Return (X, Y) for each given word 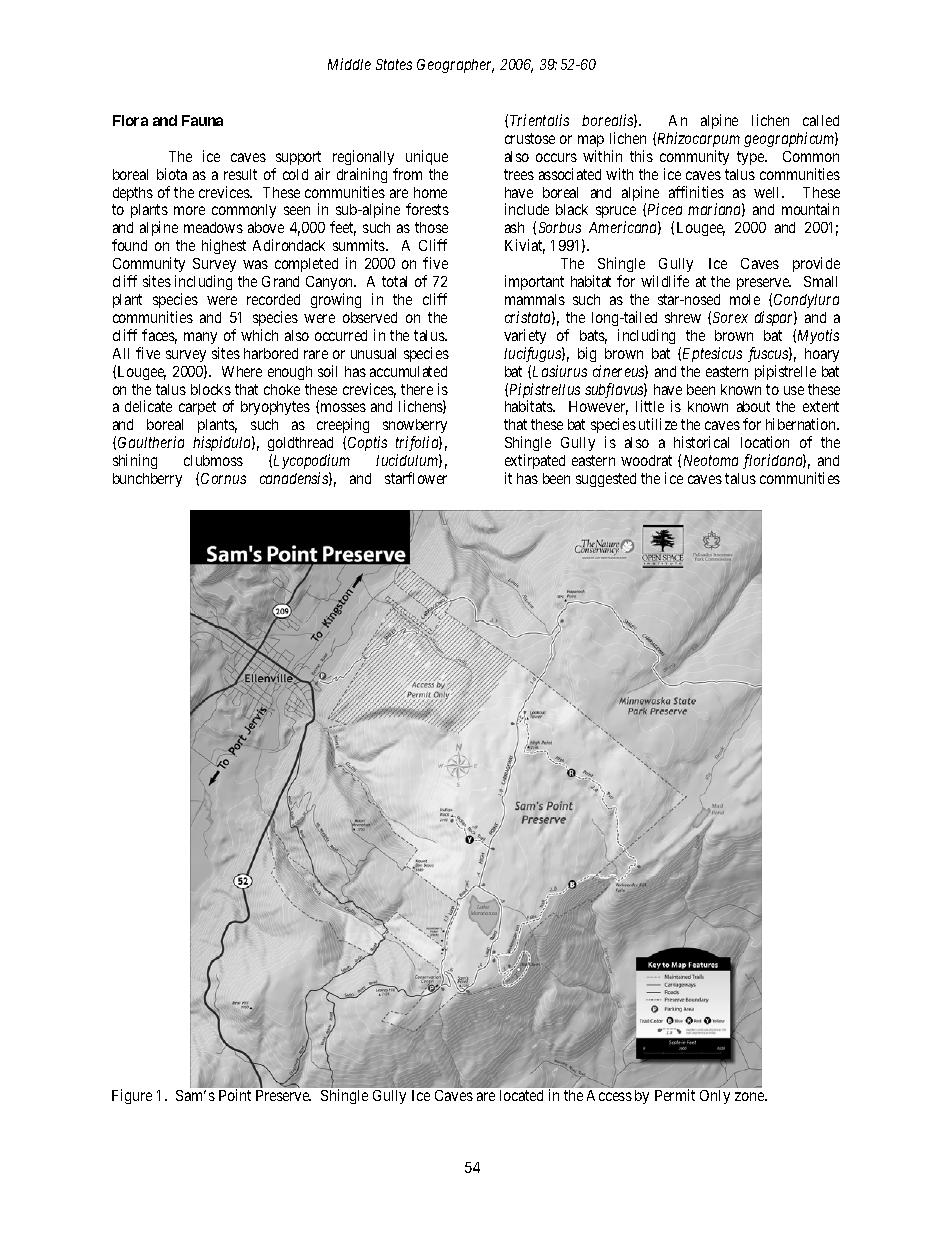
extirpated (535, 463)
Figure (132, 1096)
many (200, 338)
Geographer (455, 66)
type (751, 158)
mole (745, 299)
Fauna (202, 120)
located (521, 1095)
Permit (675, 1095)
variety (525, 336)
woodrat (646, 460)
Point (235, 1095)
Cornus (223, 478)
